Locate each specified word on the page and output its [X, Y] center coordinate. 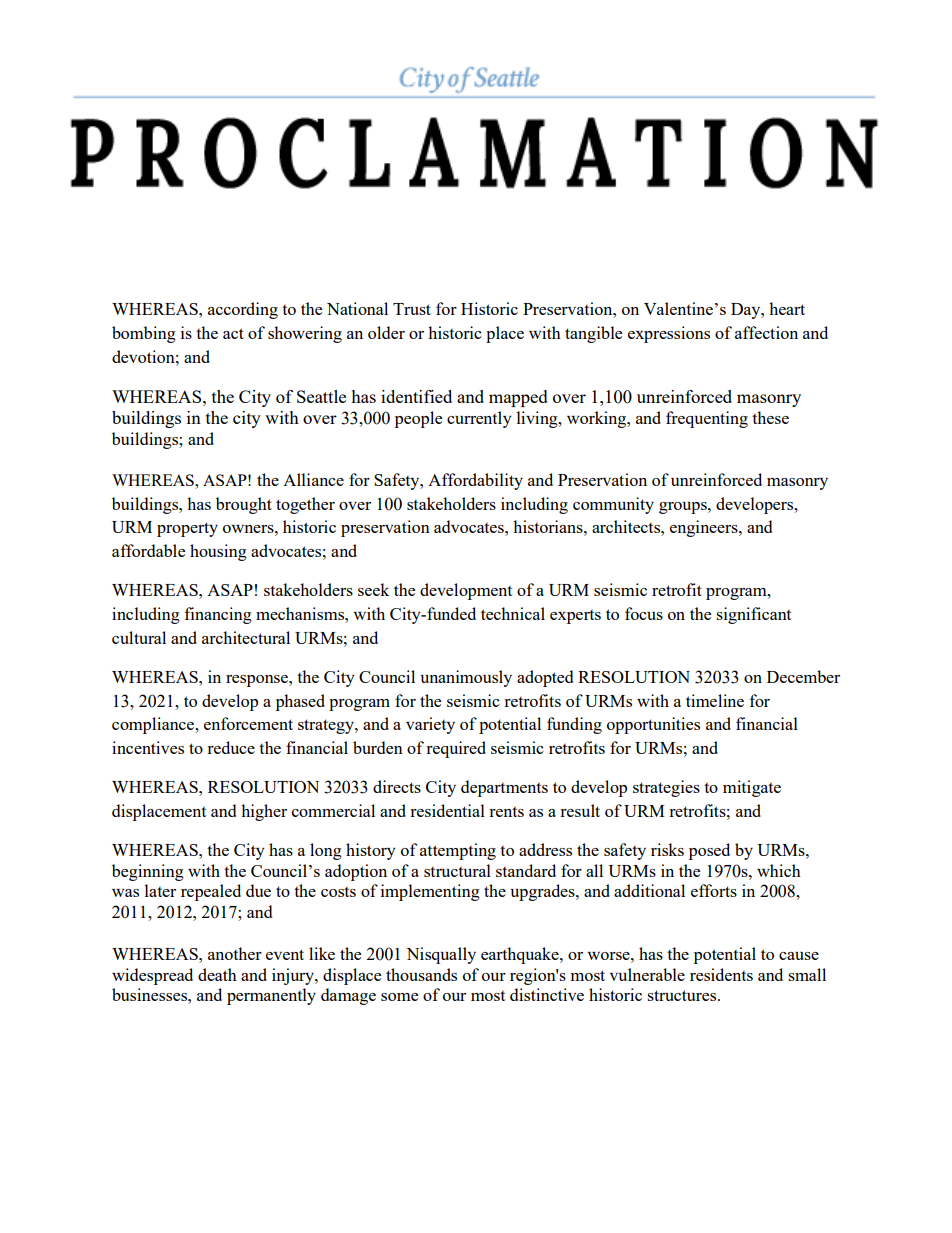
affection [766, 332]
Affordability [475, 481]
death [217, 974]
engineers [705, 528]
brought [244, 505]
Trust [412, 309]
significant [753, 615]
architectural [246, 637]
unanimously [466, 678]
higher [264, 812]
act [233, 333]
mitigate [752, 788]
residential [447, 810]
